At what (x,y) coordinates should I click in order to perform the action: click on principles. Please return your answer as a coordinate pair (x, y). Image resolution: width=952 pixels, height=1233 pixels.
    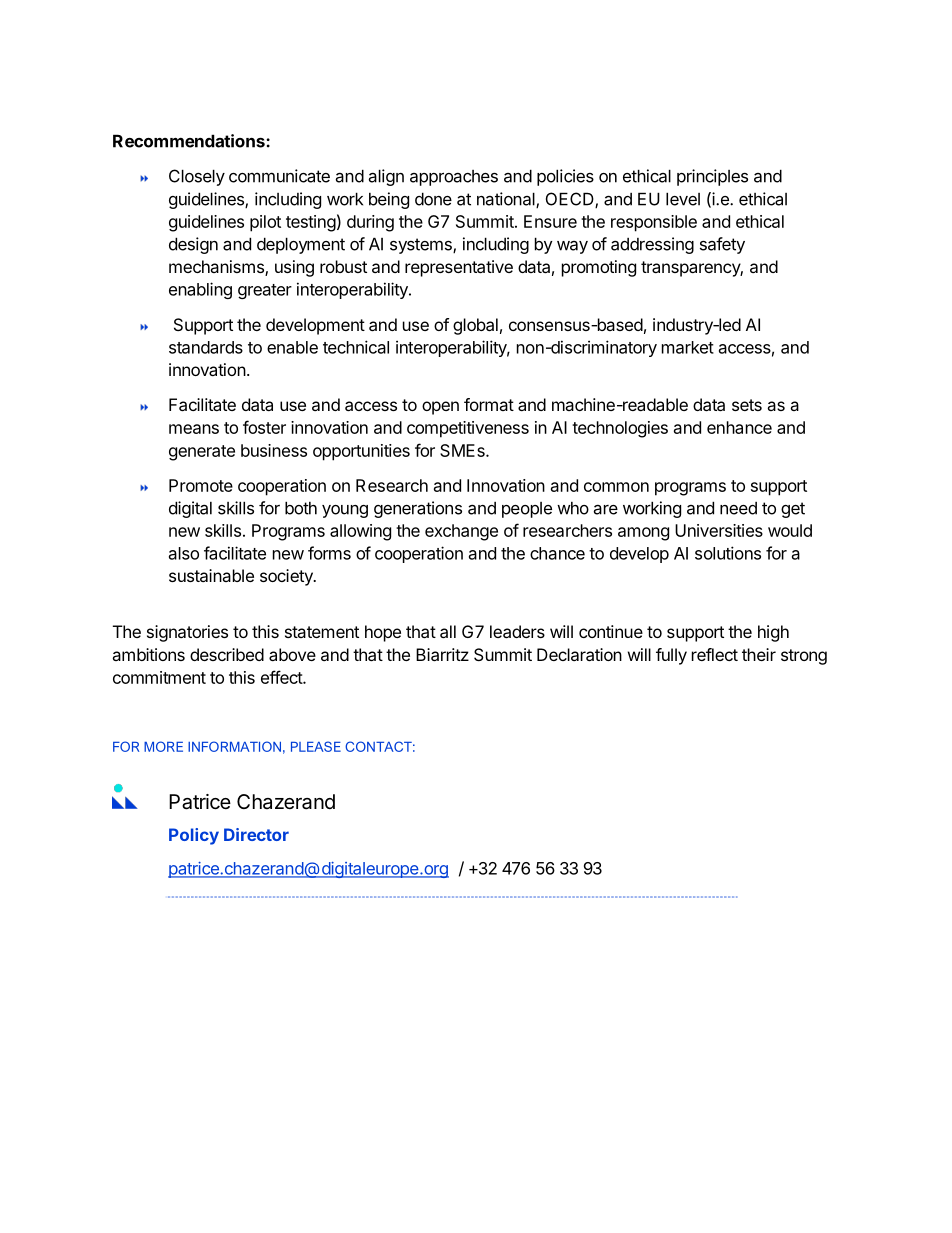
    Looking at the image, I should click on (712, 177).
